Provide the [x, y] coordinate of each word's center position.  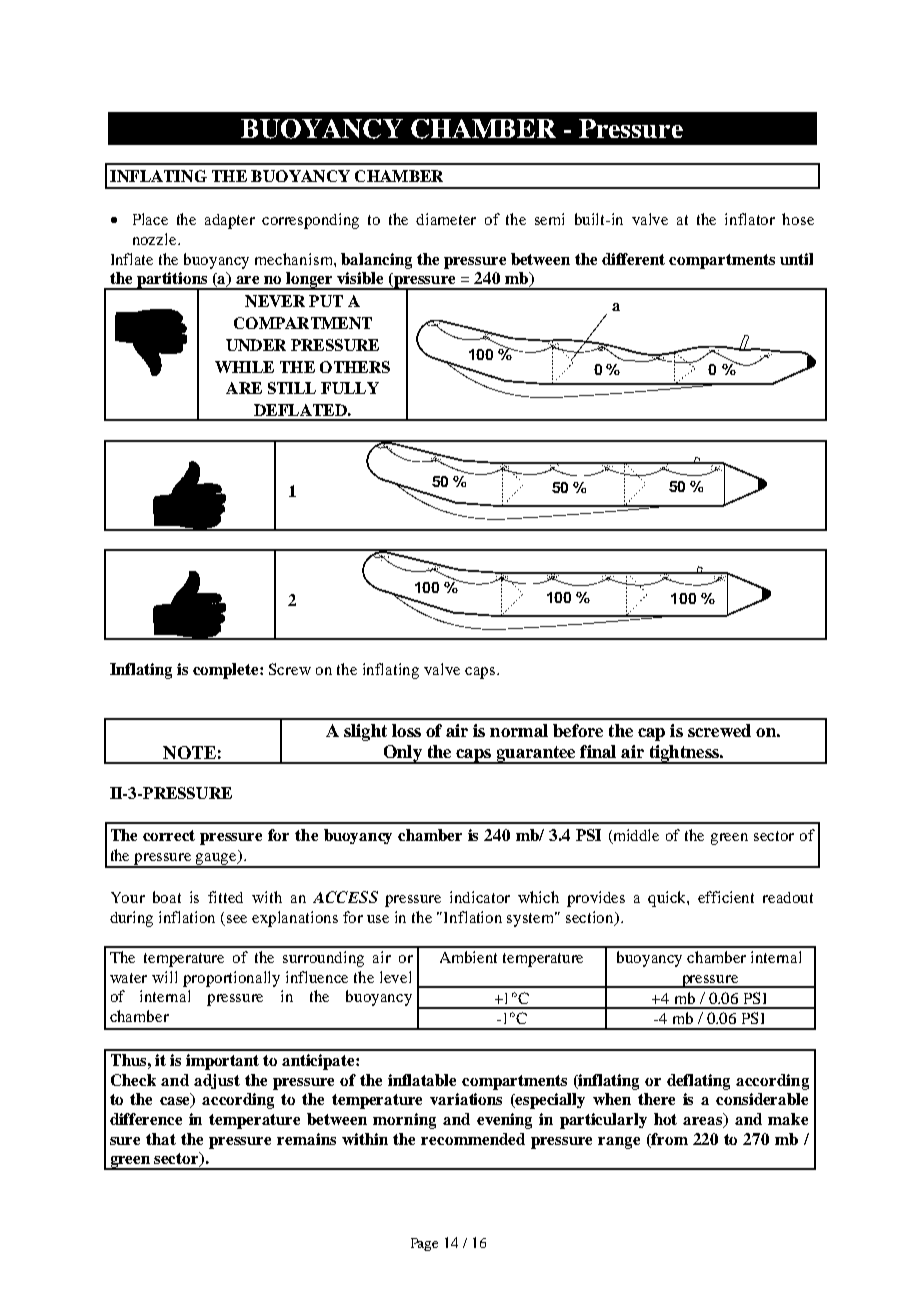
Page [424, 1244]
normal [519, 730]
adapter [230, 221]
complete [227, 671]
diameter [446, 219]
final [598, 751]
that [161, 1139]
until [796, 259]
